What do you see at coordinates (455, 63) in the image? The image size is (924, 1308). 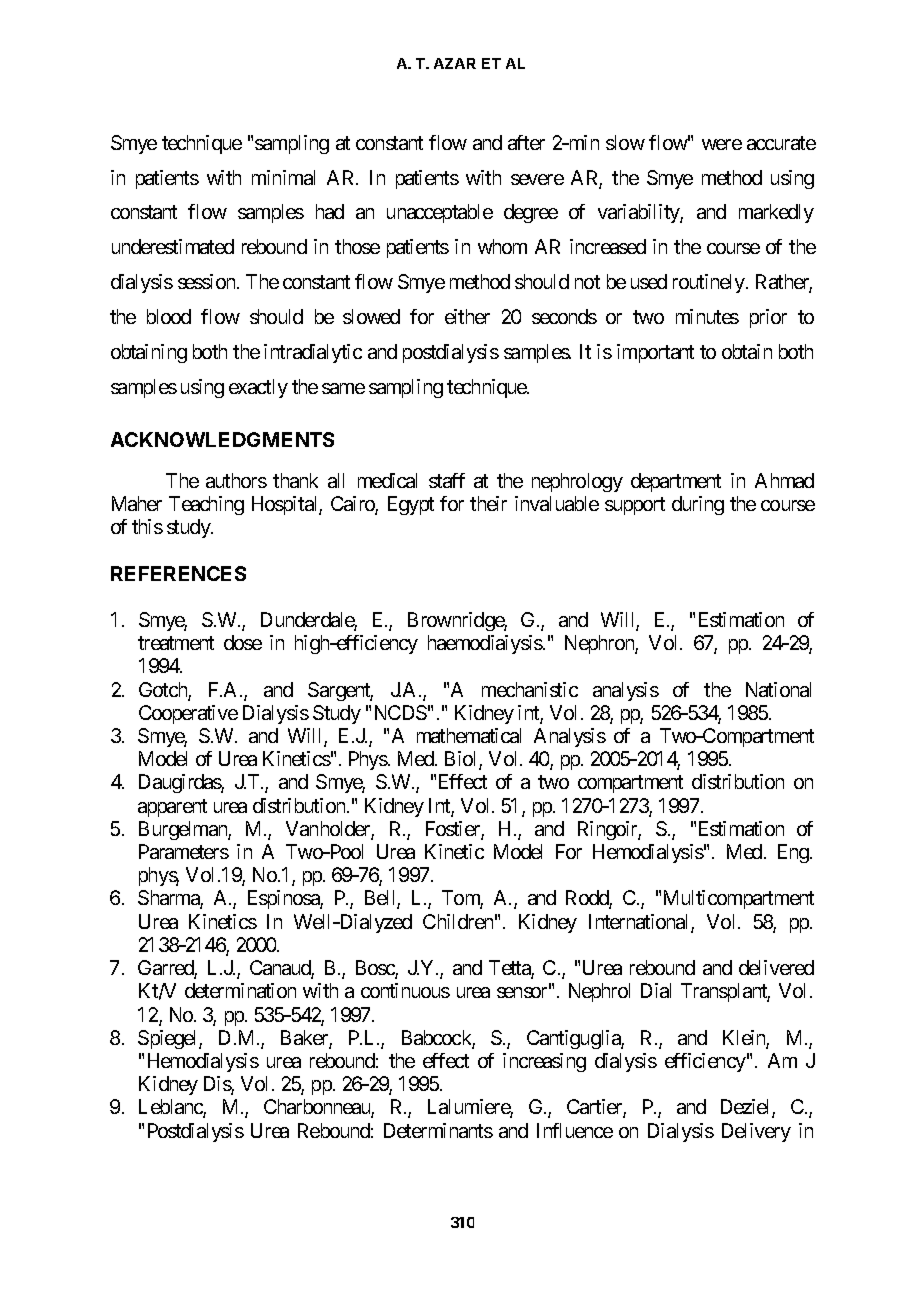 I see `AZAR` at bounding box center [455, 63].
